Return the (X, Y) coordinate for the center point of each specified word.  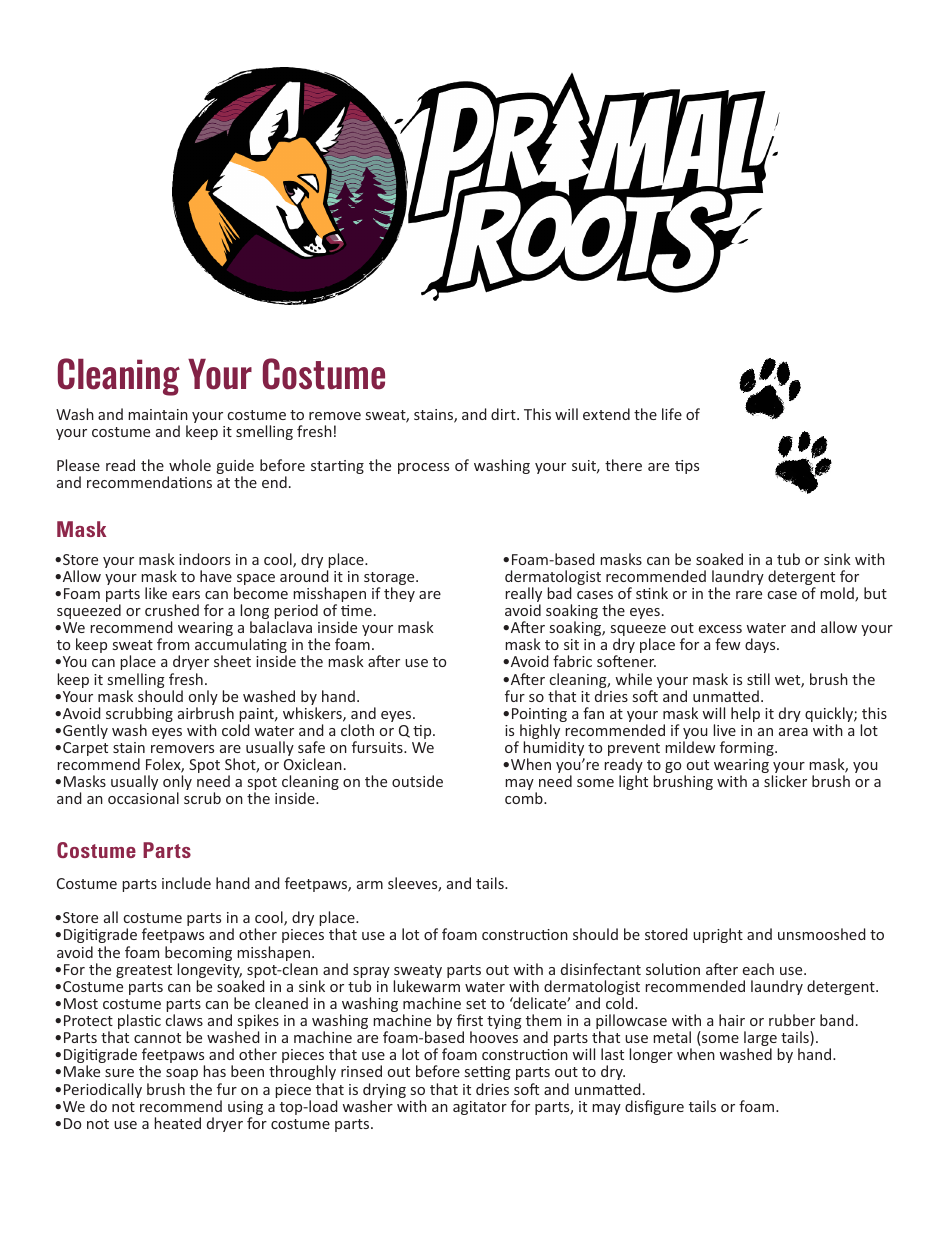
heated (177, 1123)
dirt (504, 414)
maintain (158, 414)
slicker (785, 781)
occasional (143, 798)
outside (417, 781)
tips (687, 467)
